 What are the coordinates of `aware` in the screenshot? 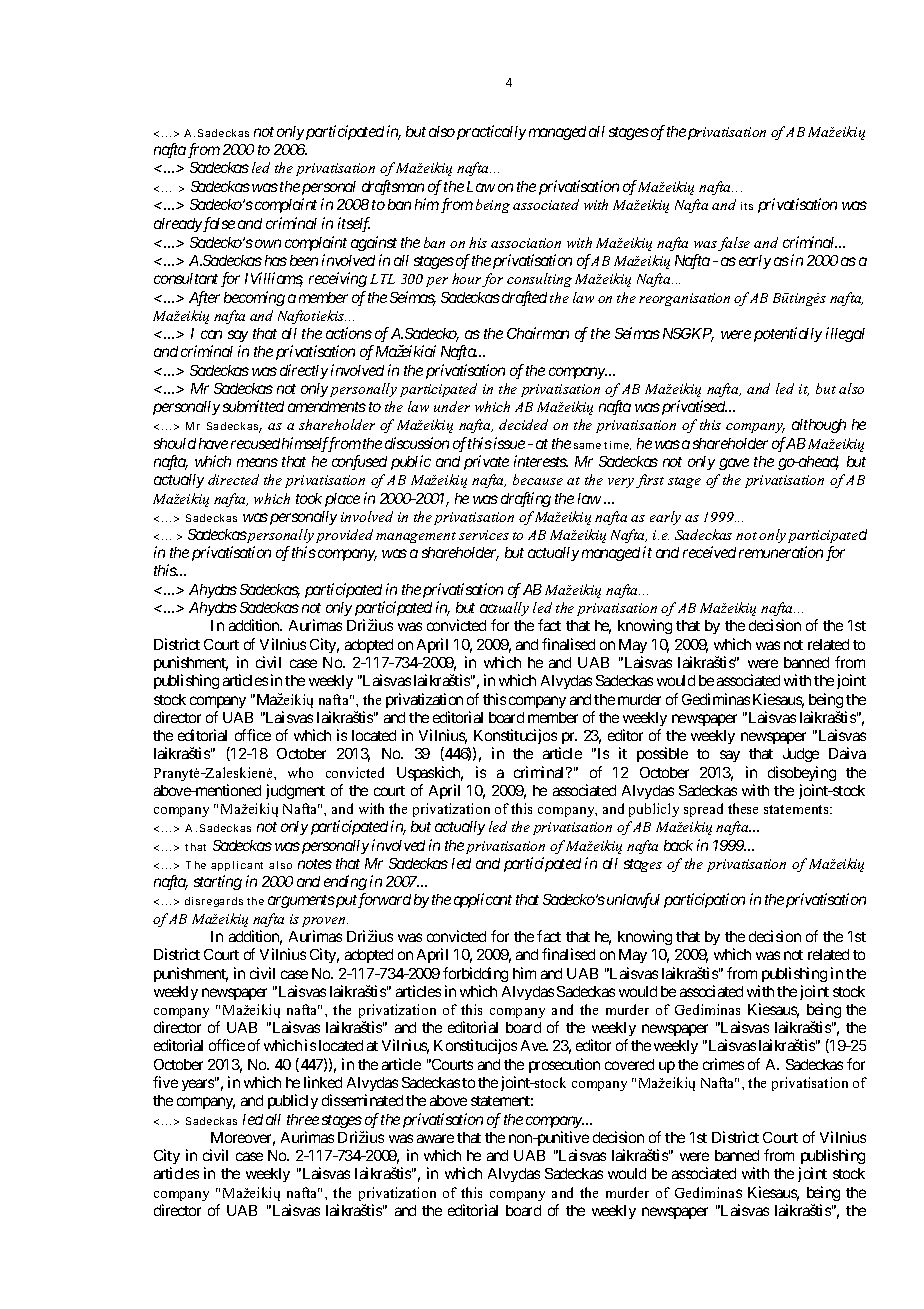 It's located at (435, 1138).
